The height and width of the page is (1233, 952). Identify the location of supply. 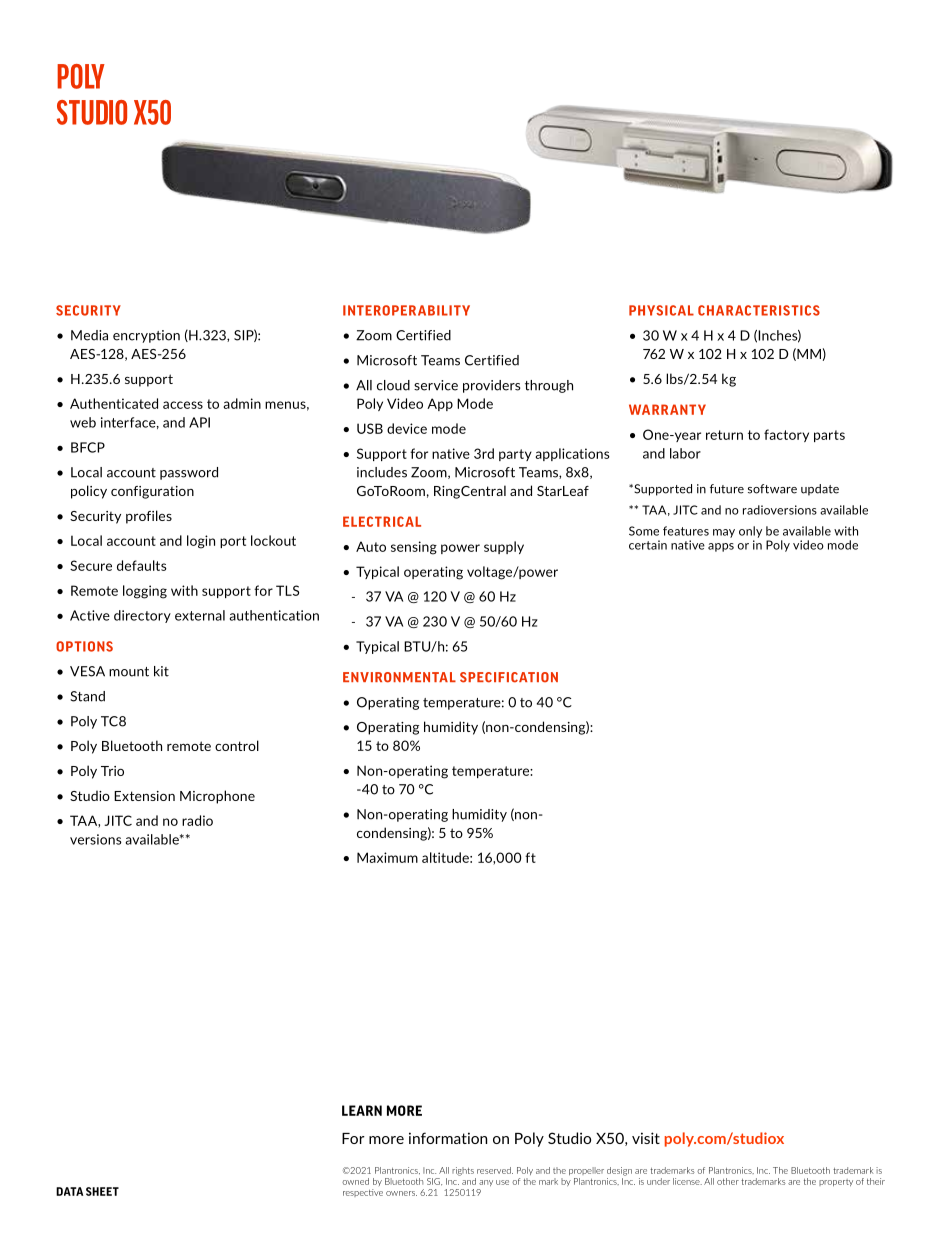
(504, 547).
